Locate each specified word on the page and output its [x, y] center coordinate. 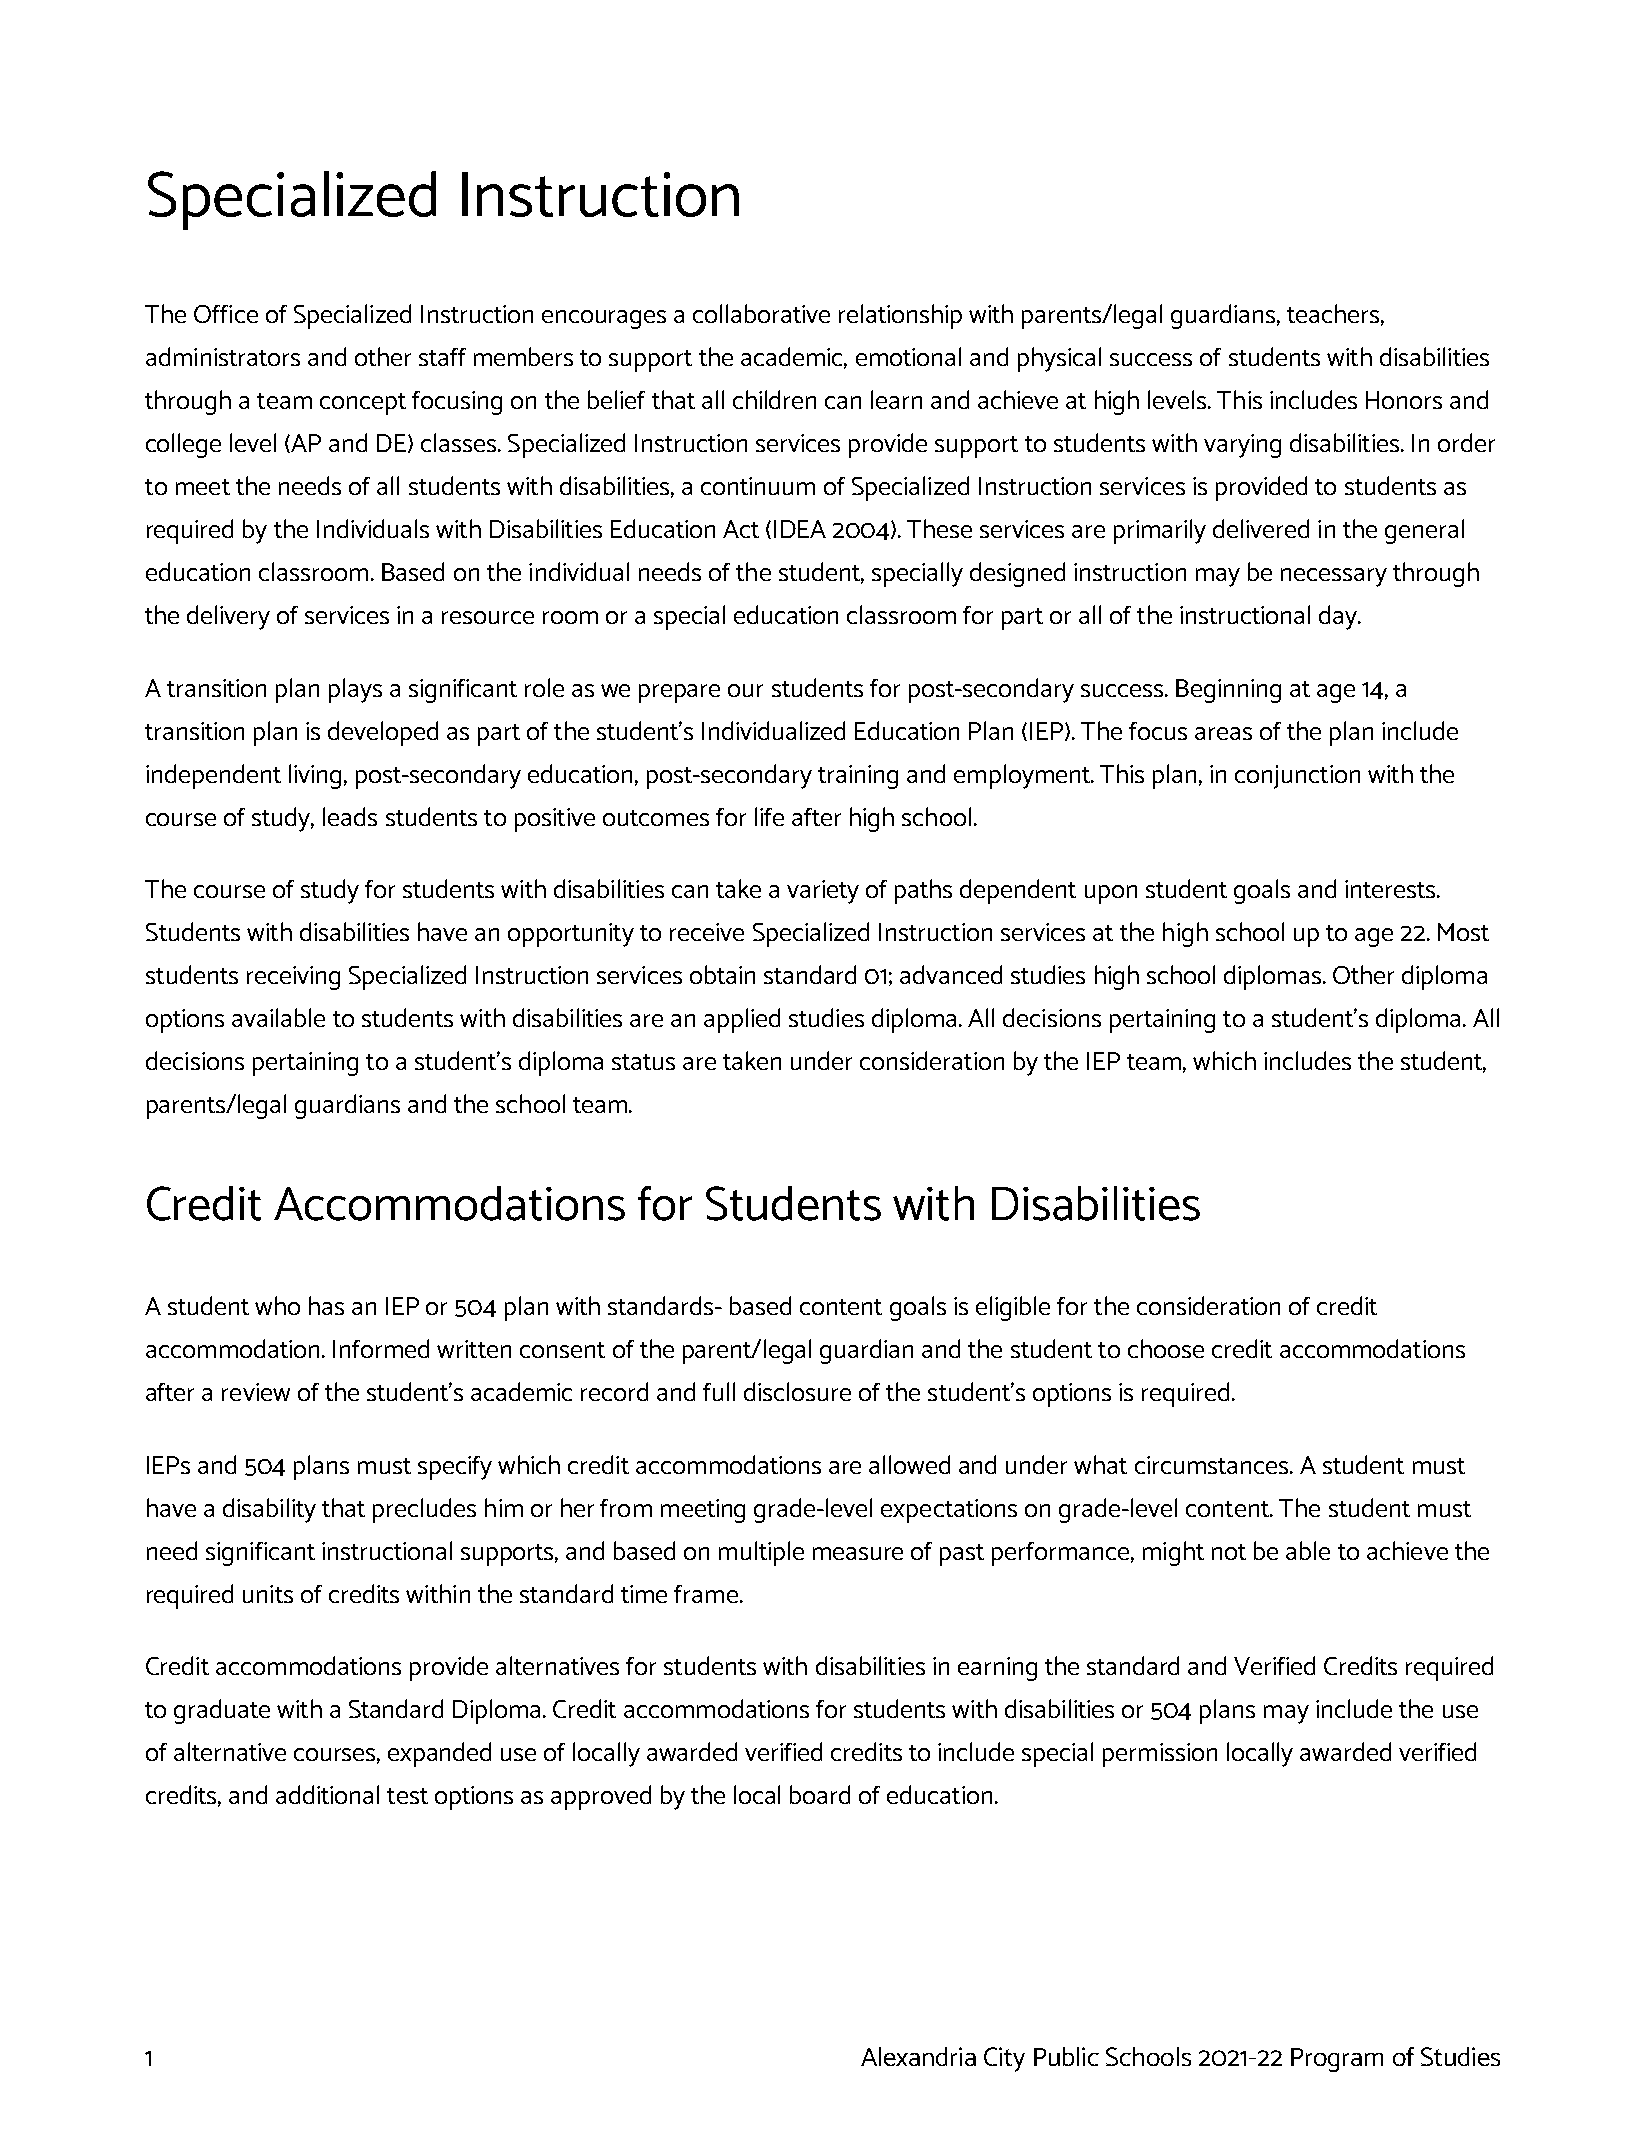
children [774, 399]
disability [269, 1510]
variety [823, 892]
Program [1337, 2060]
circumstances [1213, 1465]
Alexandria [918, 2056]
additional [327, 1794]
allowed [909, 1464]
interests [1391, 889]
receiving [293, 978]
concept [363, 404]
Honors [1404, 400]
